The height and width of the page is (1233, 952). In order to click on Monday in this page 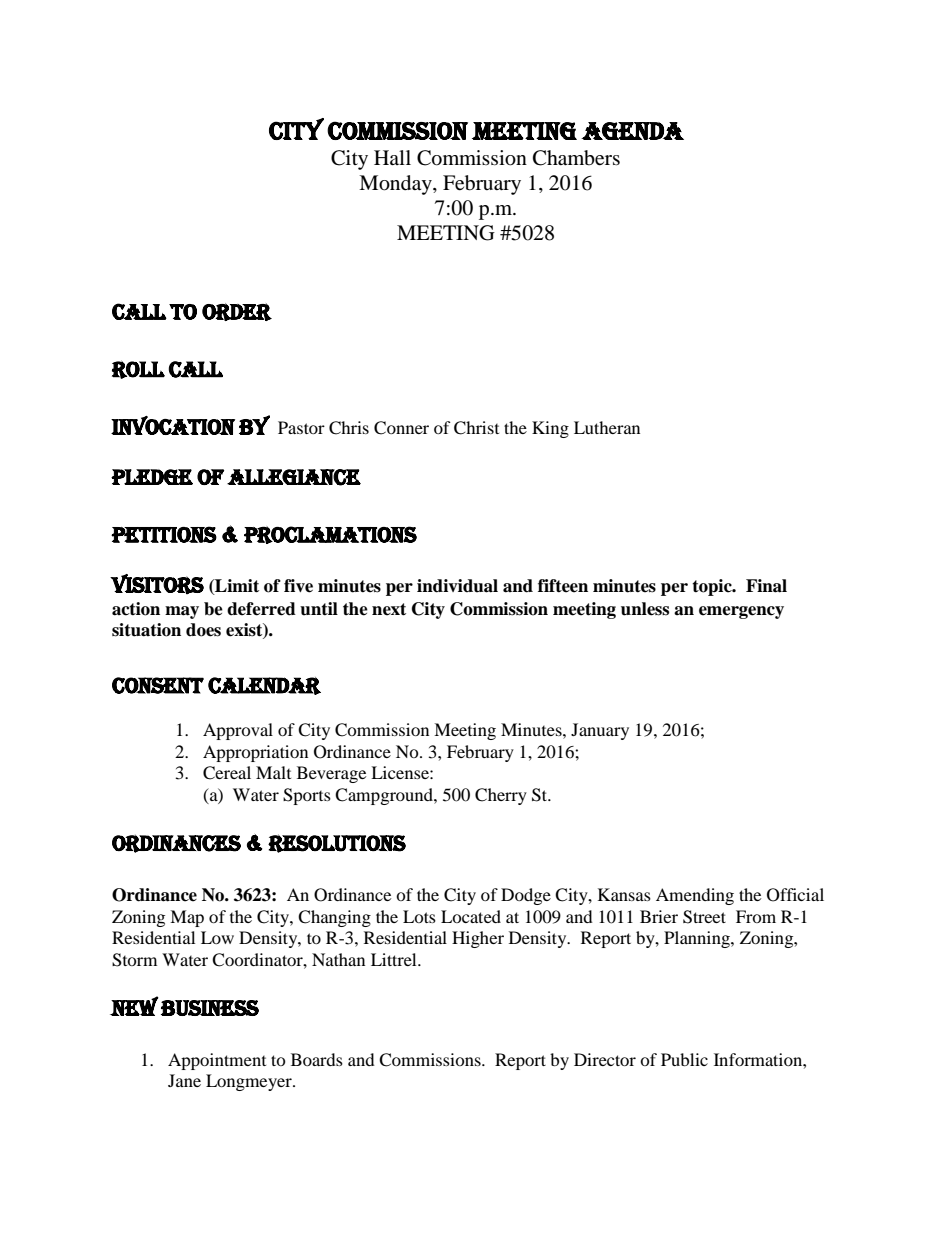, I will do `click(396, 185)`.
